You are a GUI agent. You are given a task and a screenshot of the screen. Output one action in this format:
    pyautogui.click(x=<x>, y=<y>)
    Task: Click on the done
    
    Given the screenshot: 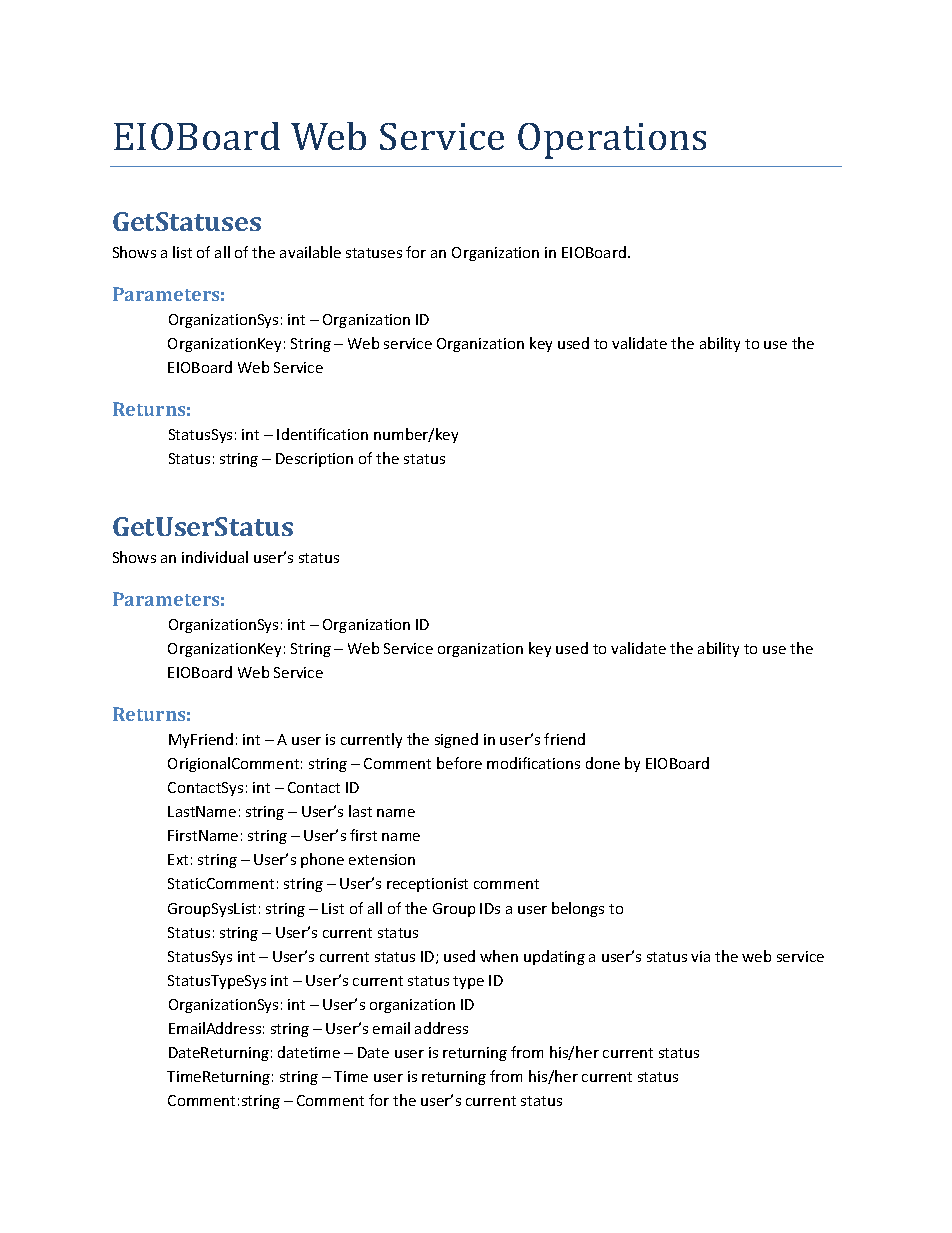 What is the action you would take?
    pyautogui.click(x=603, y=763)
